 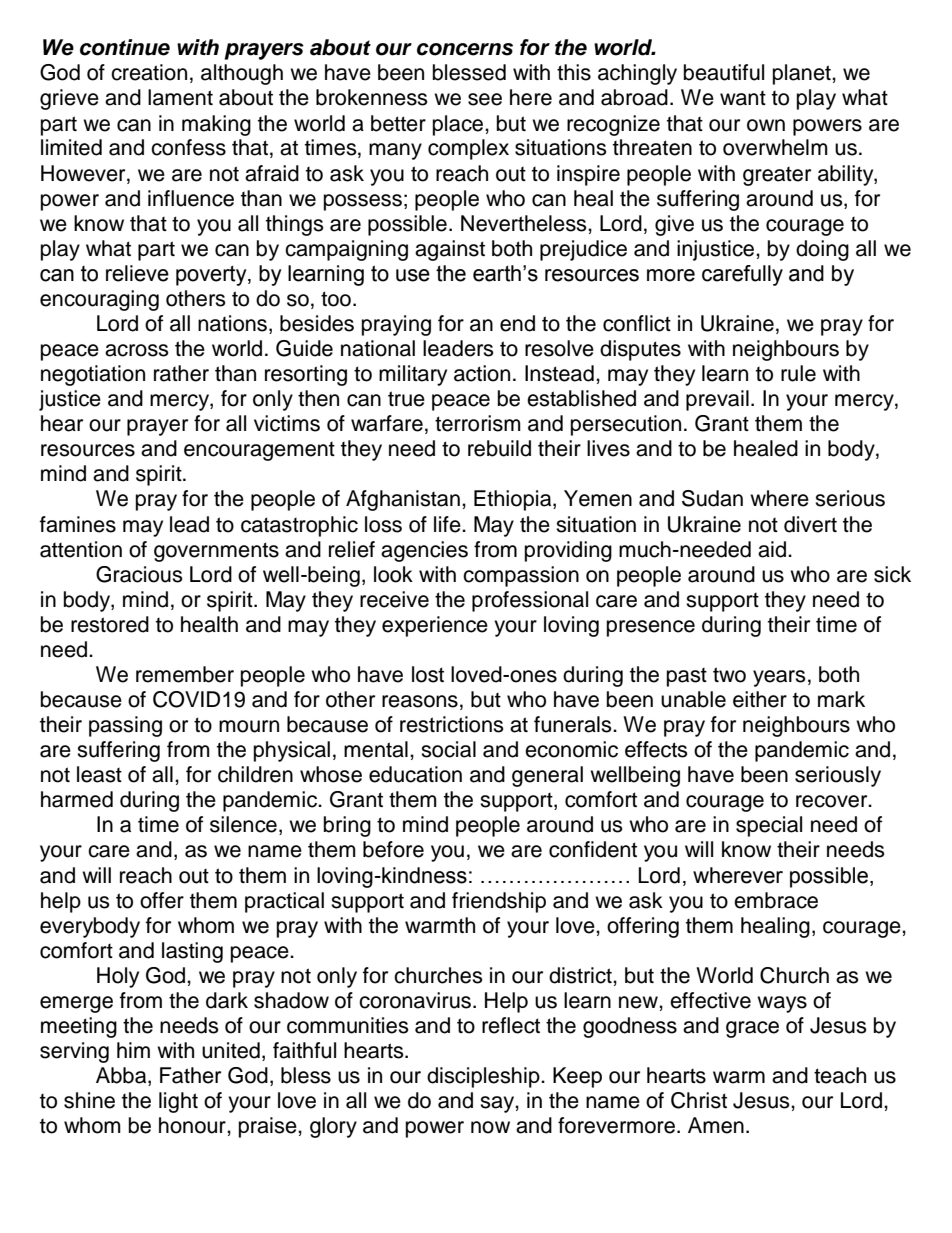 I want to click on compassion, so click(x=521, y=576).
